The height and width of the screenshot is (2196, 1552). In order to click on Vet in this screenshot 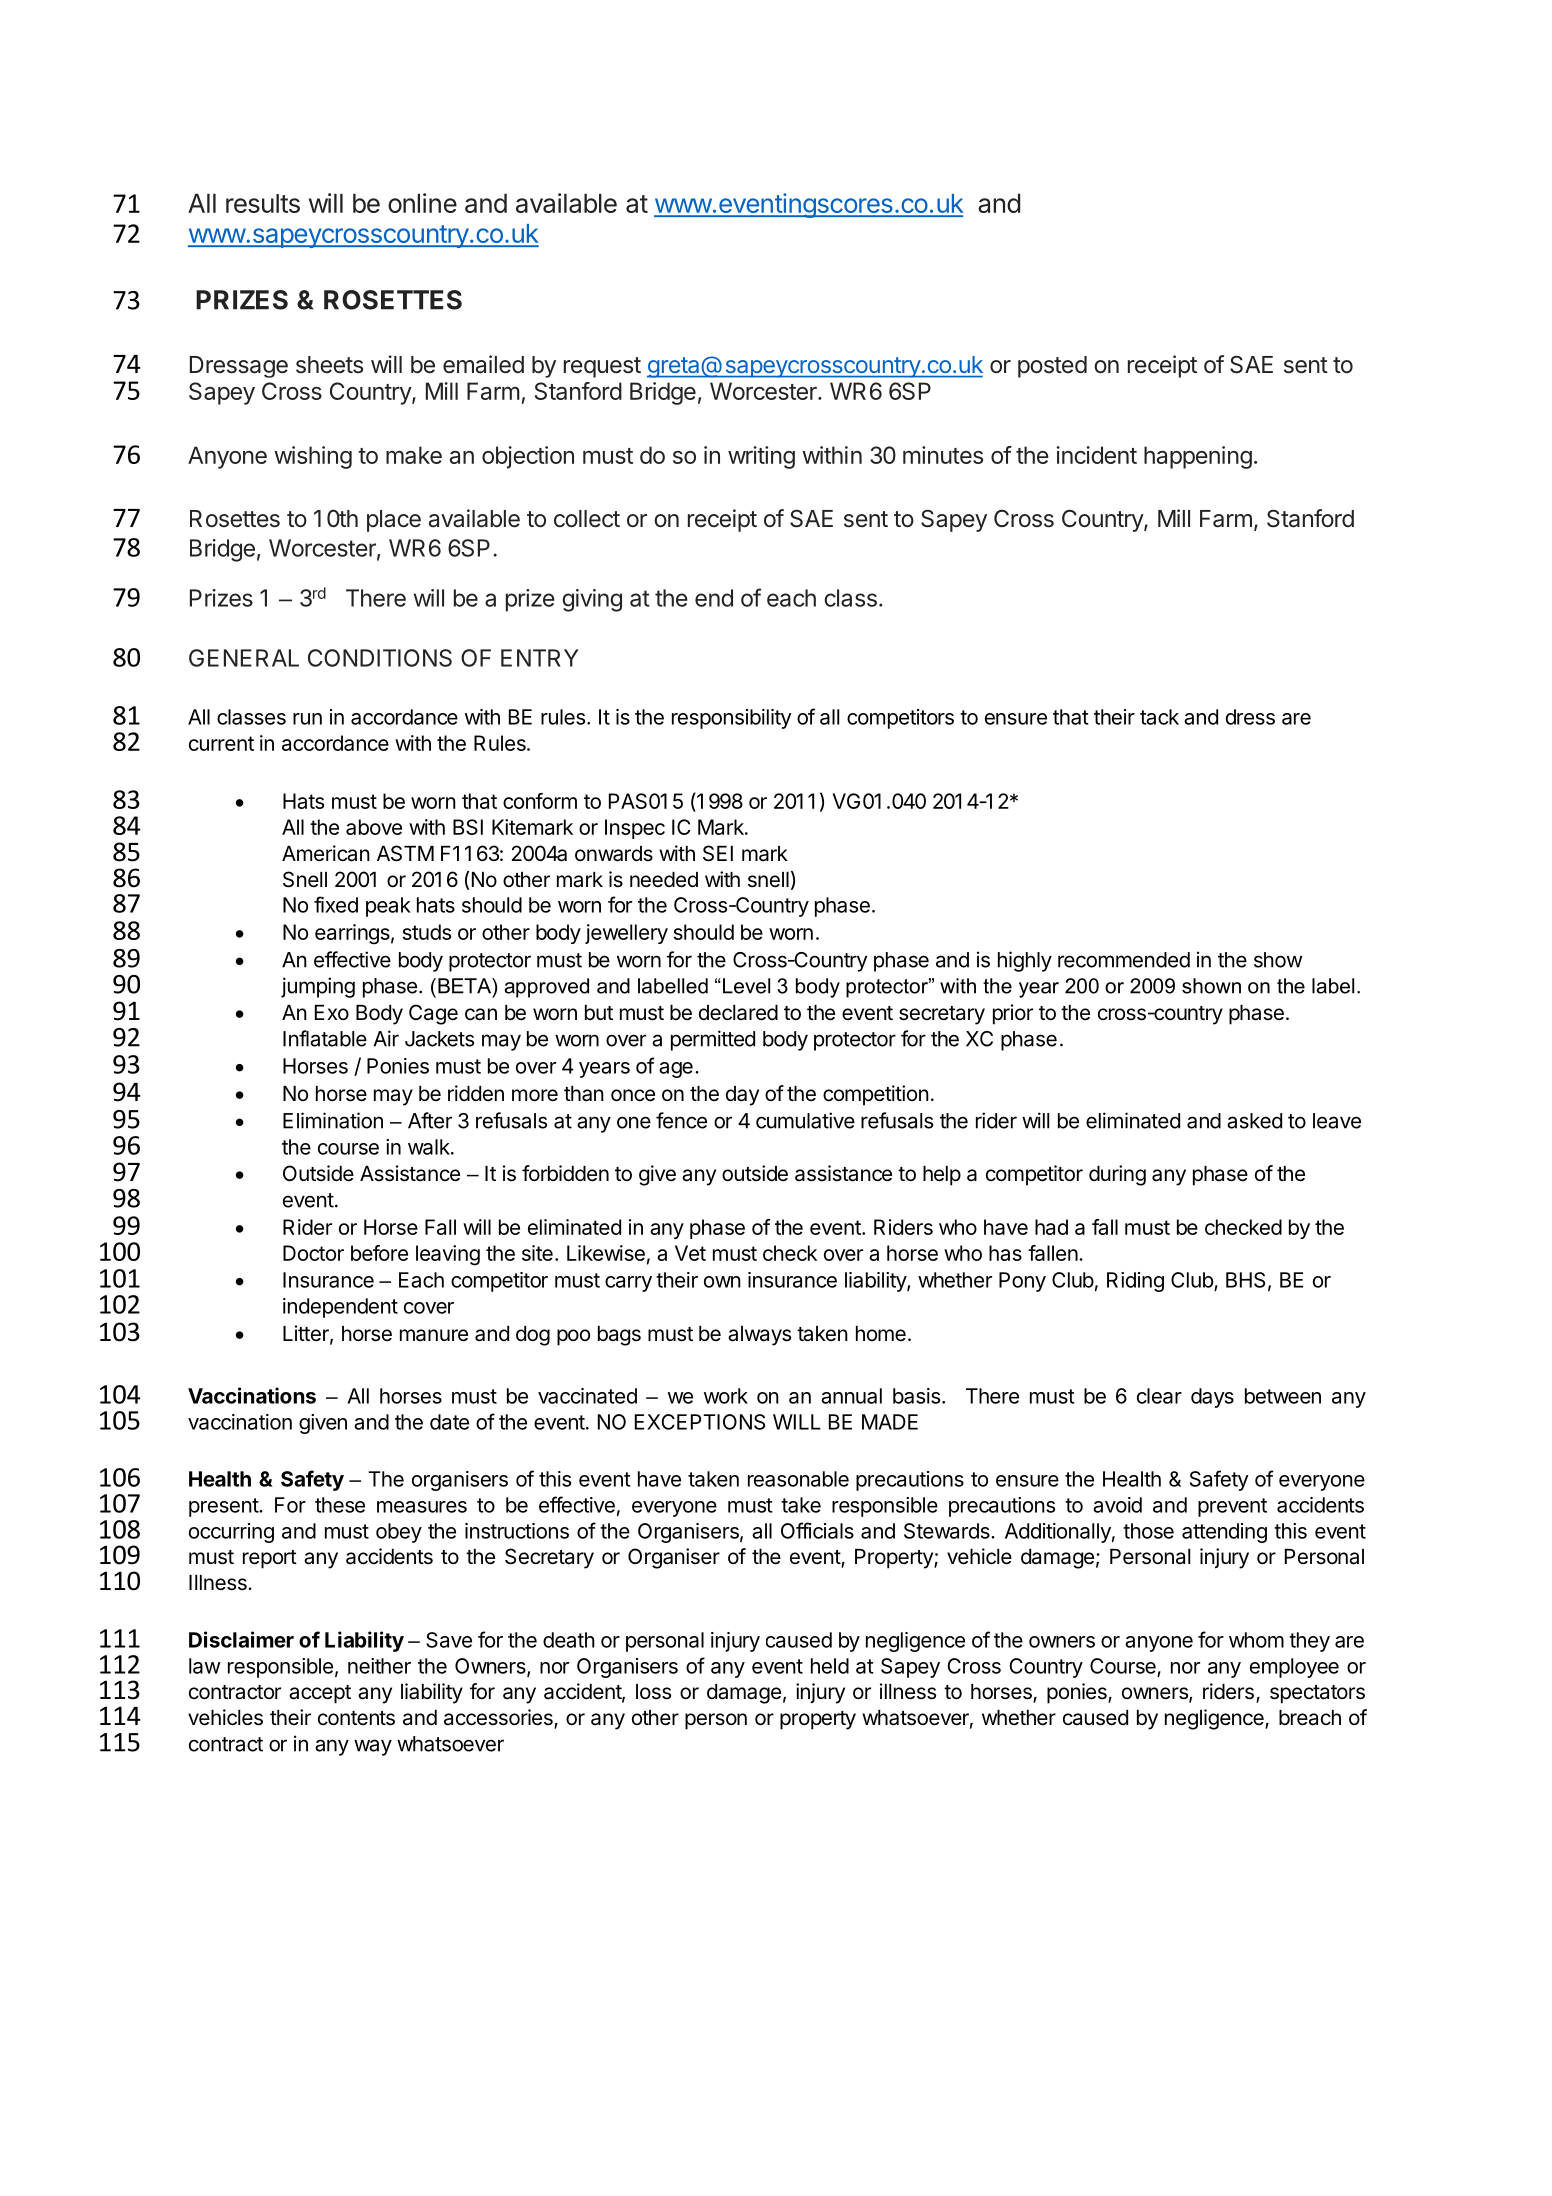, I will do `click(690, 1253)`.
